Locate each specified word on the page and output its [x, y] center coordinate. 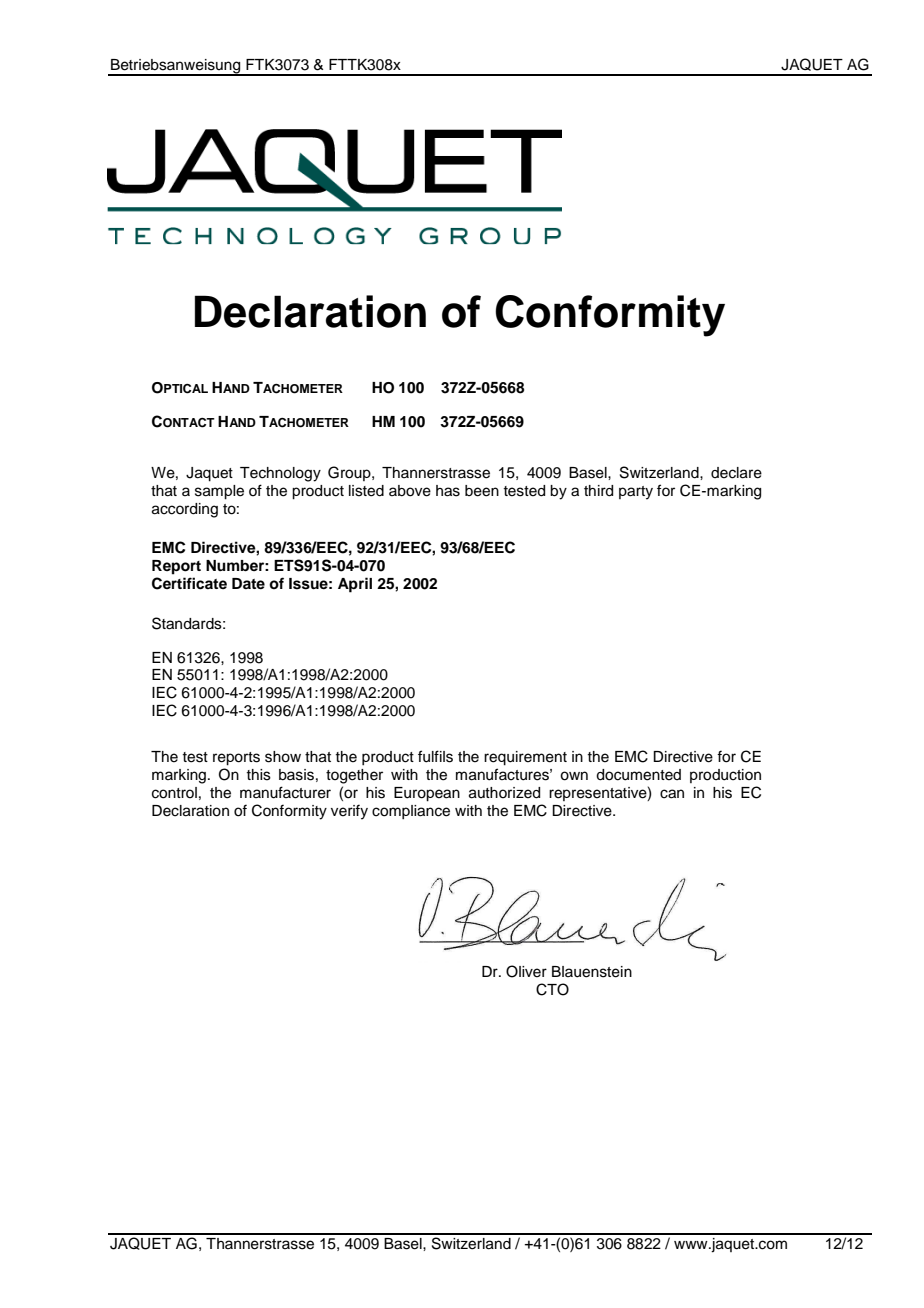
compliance [411, 812]
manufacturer [285, 792]
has [448, 491]
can [672, 794]
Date [248, 583]
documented [638, 775]
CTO [552, 989]
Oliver [526, 971]
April [355, 585]
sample [219, 492]
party [636, 493]
